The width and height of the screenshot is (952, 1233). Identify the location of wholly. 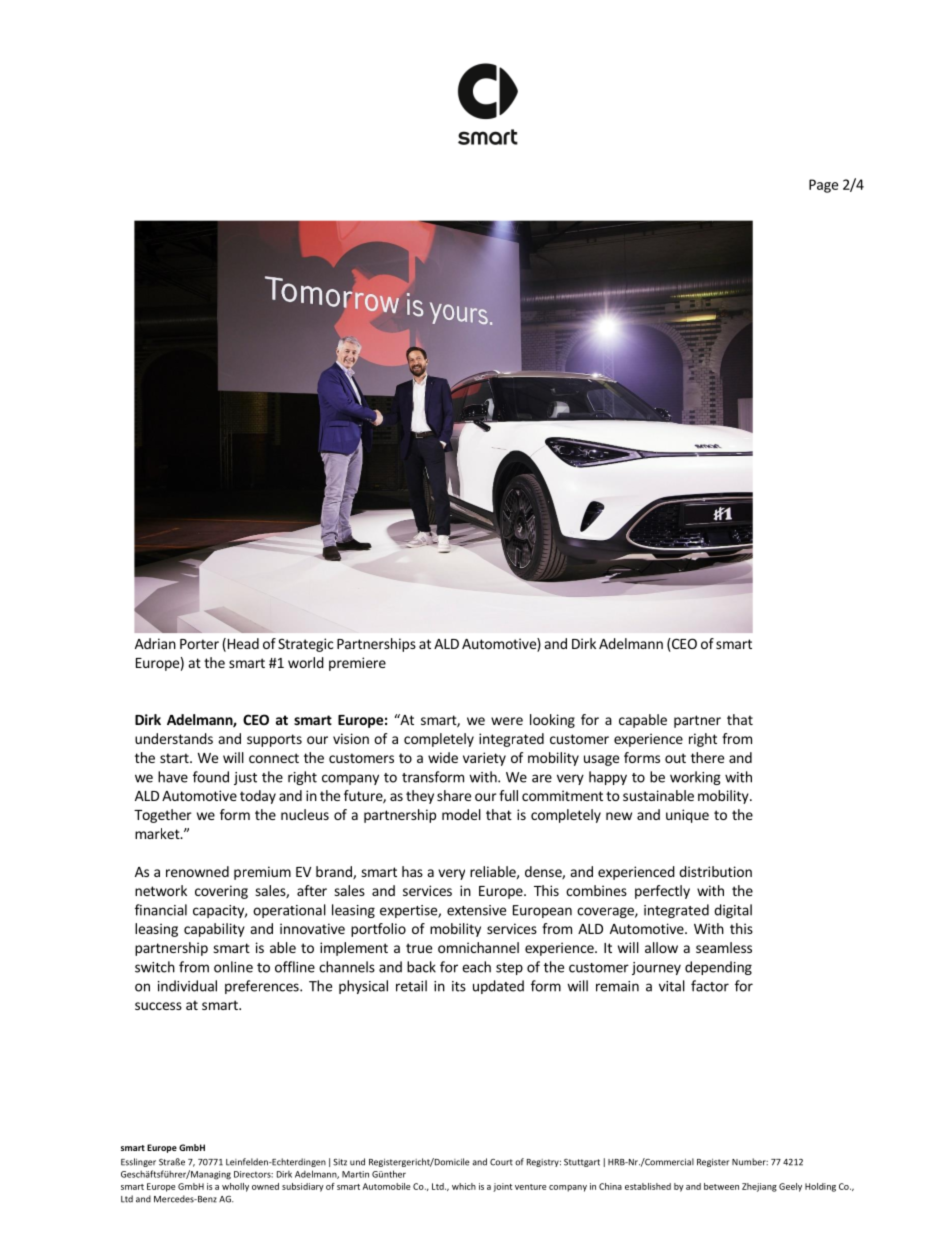
(235, 1187).
